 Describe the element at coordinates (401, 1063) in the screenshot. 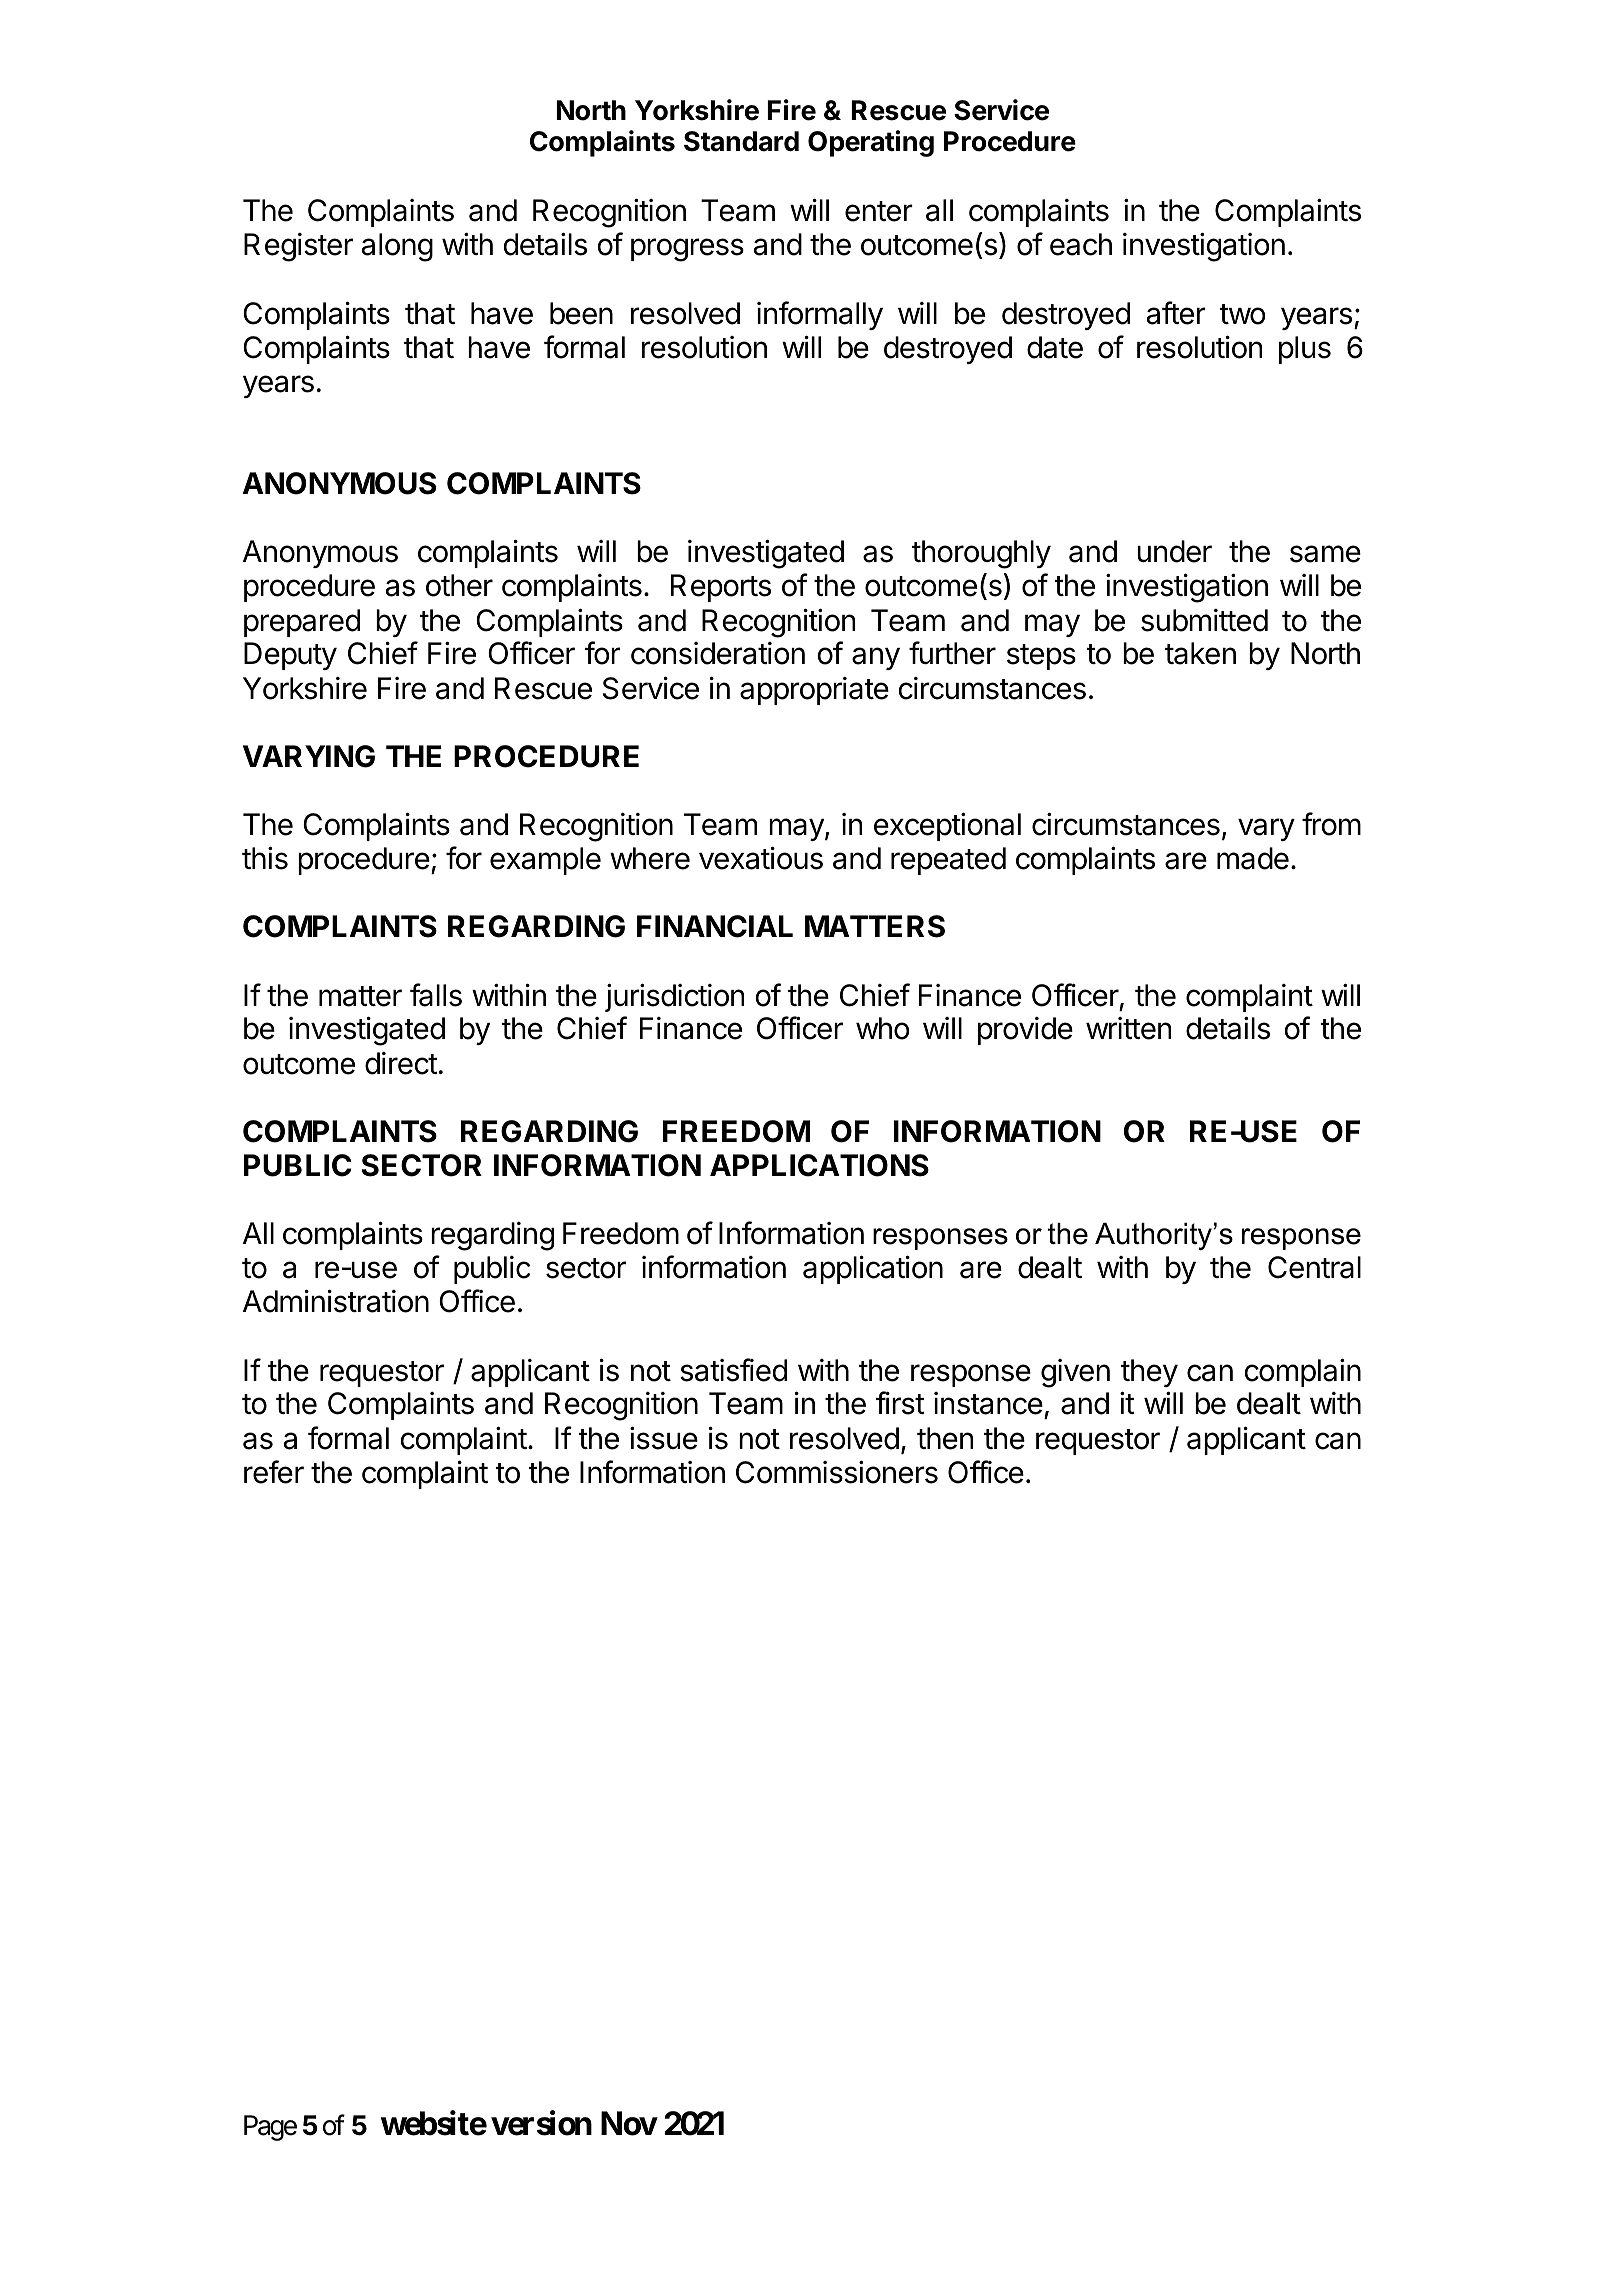

I see `direct` at that location.
